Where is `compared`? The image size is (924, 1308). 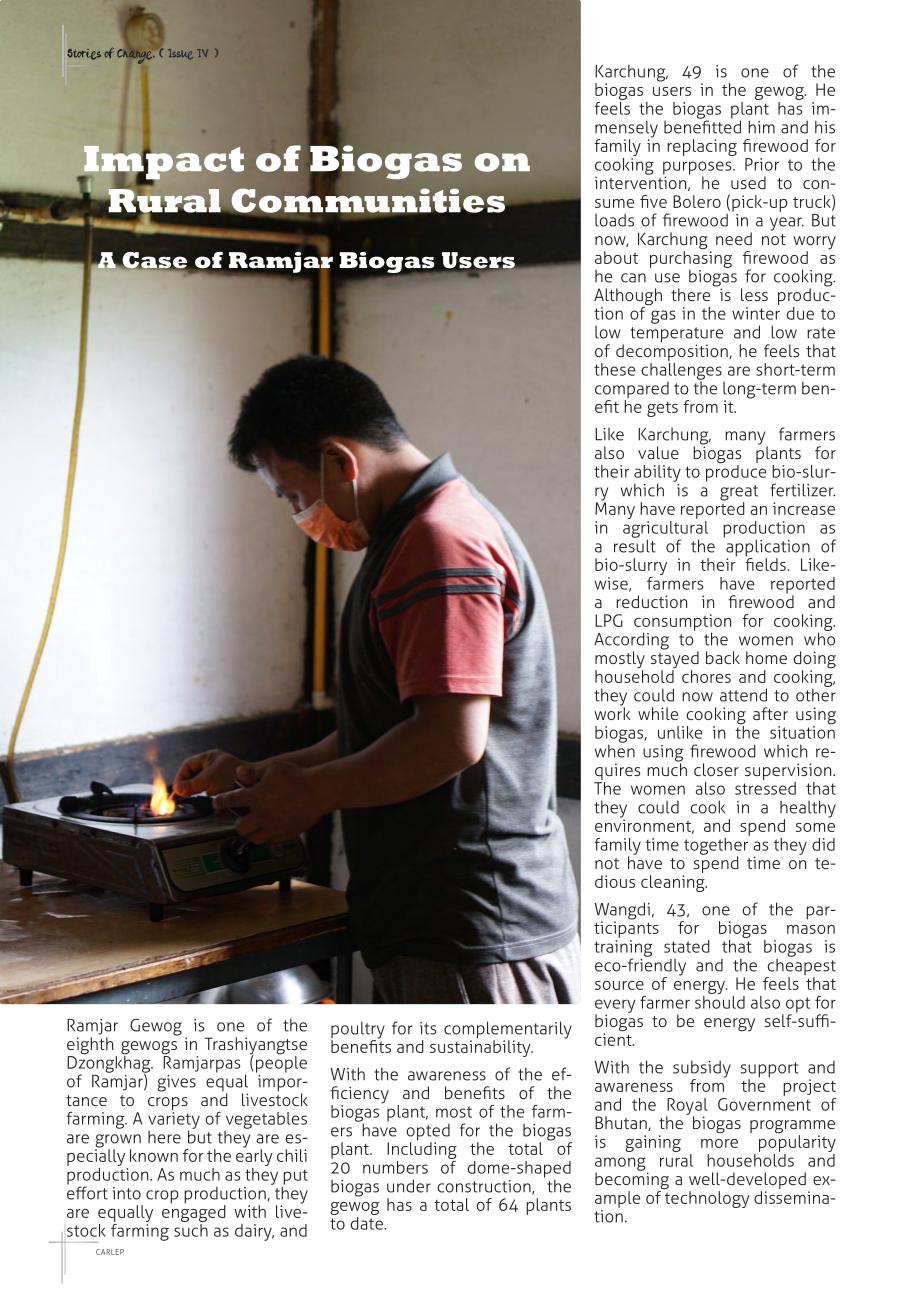
compared is located at coordinates (632, 391).
